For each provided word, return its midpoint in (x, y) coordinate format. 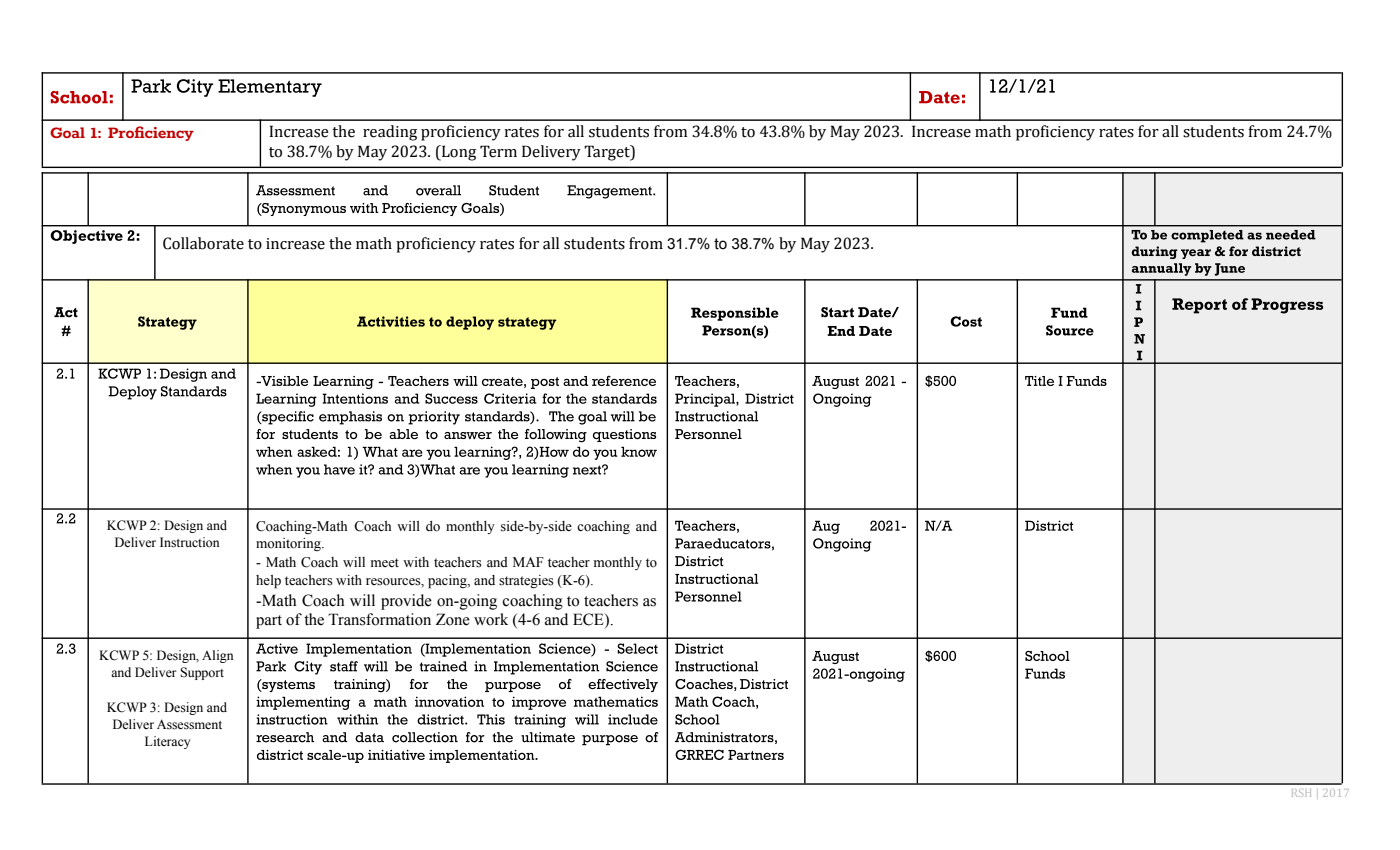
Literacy (167, 742)
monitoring (289, 544)
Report (1199, 306)
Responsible (735, 314)
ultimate (548, 737)
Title (1039, 381)
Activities (391, 321)
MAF (528, 562)
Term (498, 151)
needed (1290, 235)
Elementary (270, 88)
